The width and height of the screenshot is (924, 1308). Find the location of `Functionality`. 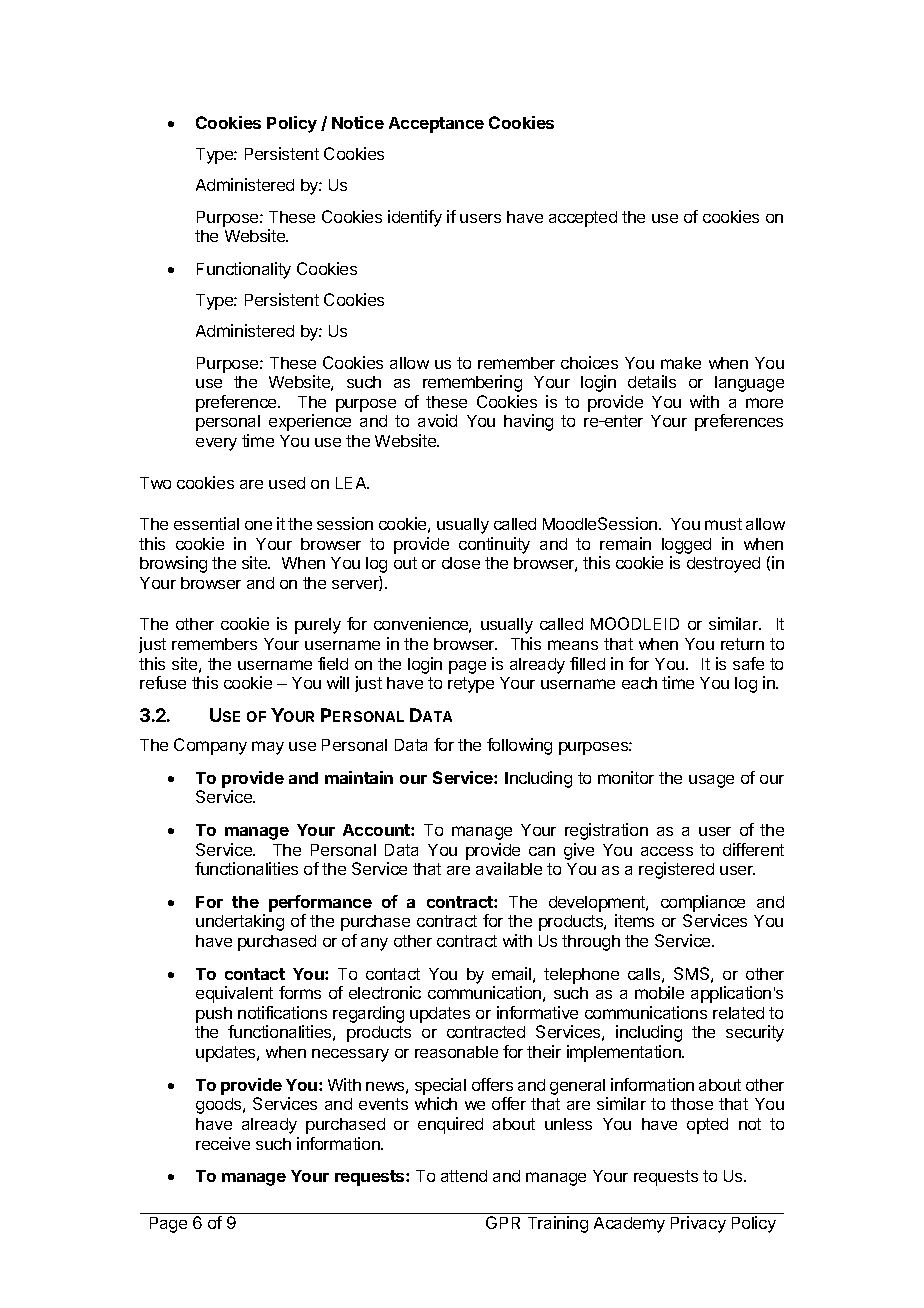

Functionality is located at coordinates (244, 270).
